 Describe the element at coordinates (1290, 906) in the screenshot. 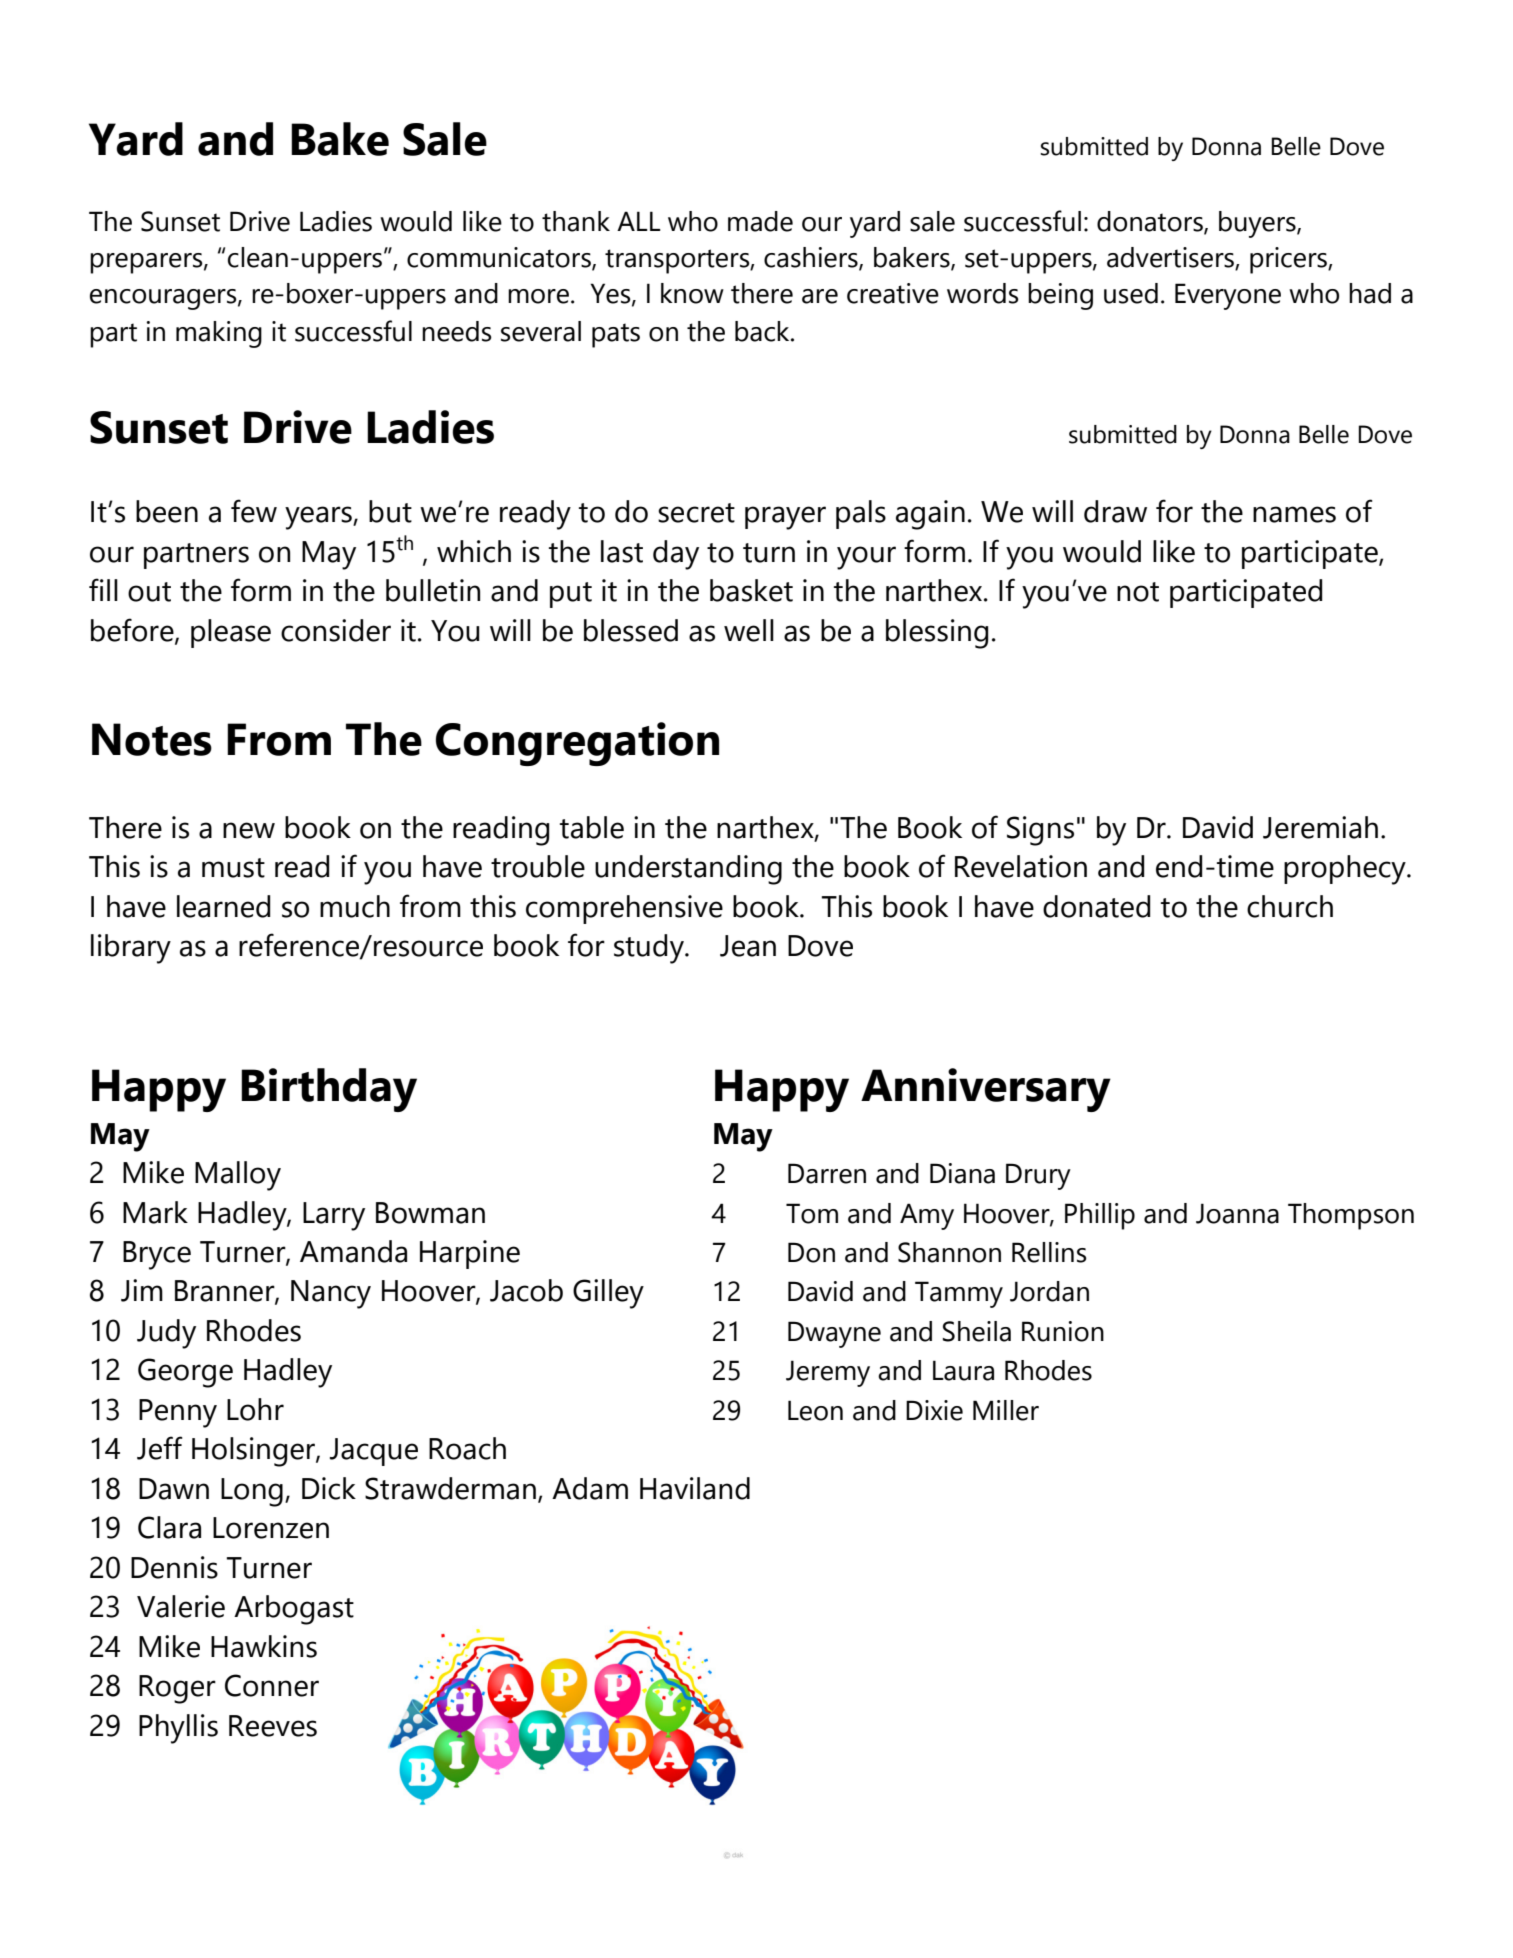

I see `church` at that location.
